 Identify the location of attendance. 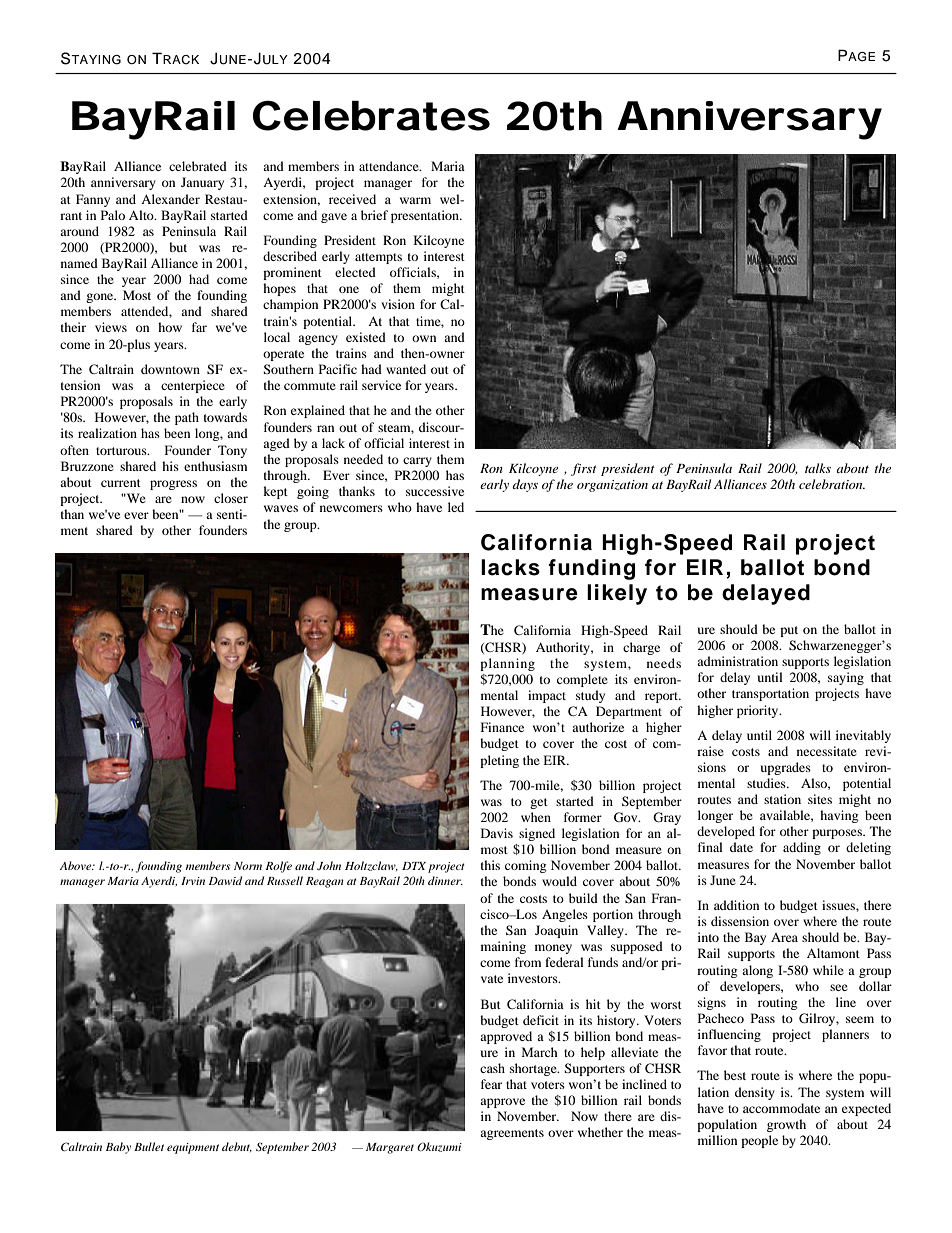
(390, 166).
